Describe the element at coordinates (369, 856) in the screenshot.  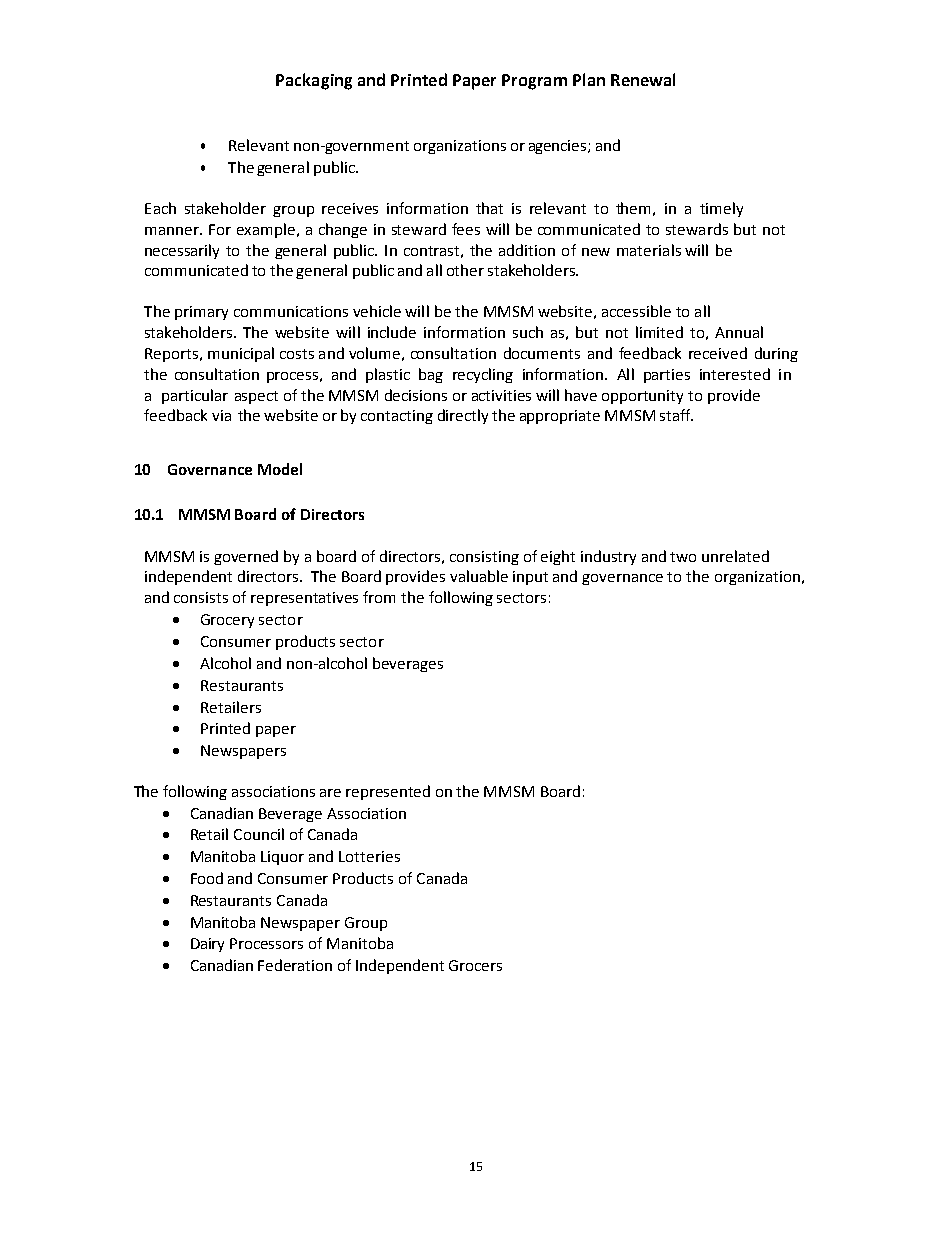
I see `Lotteries` at that location.
